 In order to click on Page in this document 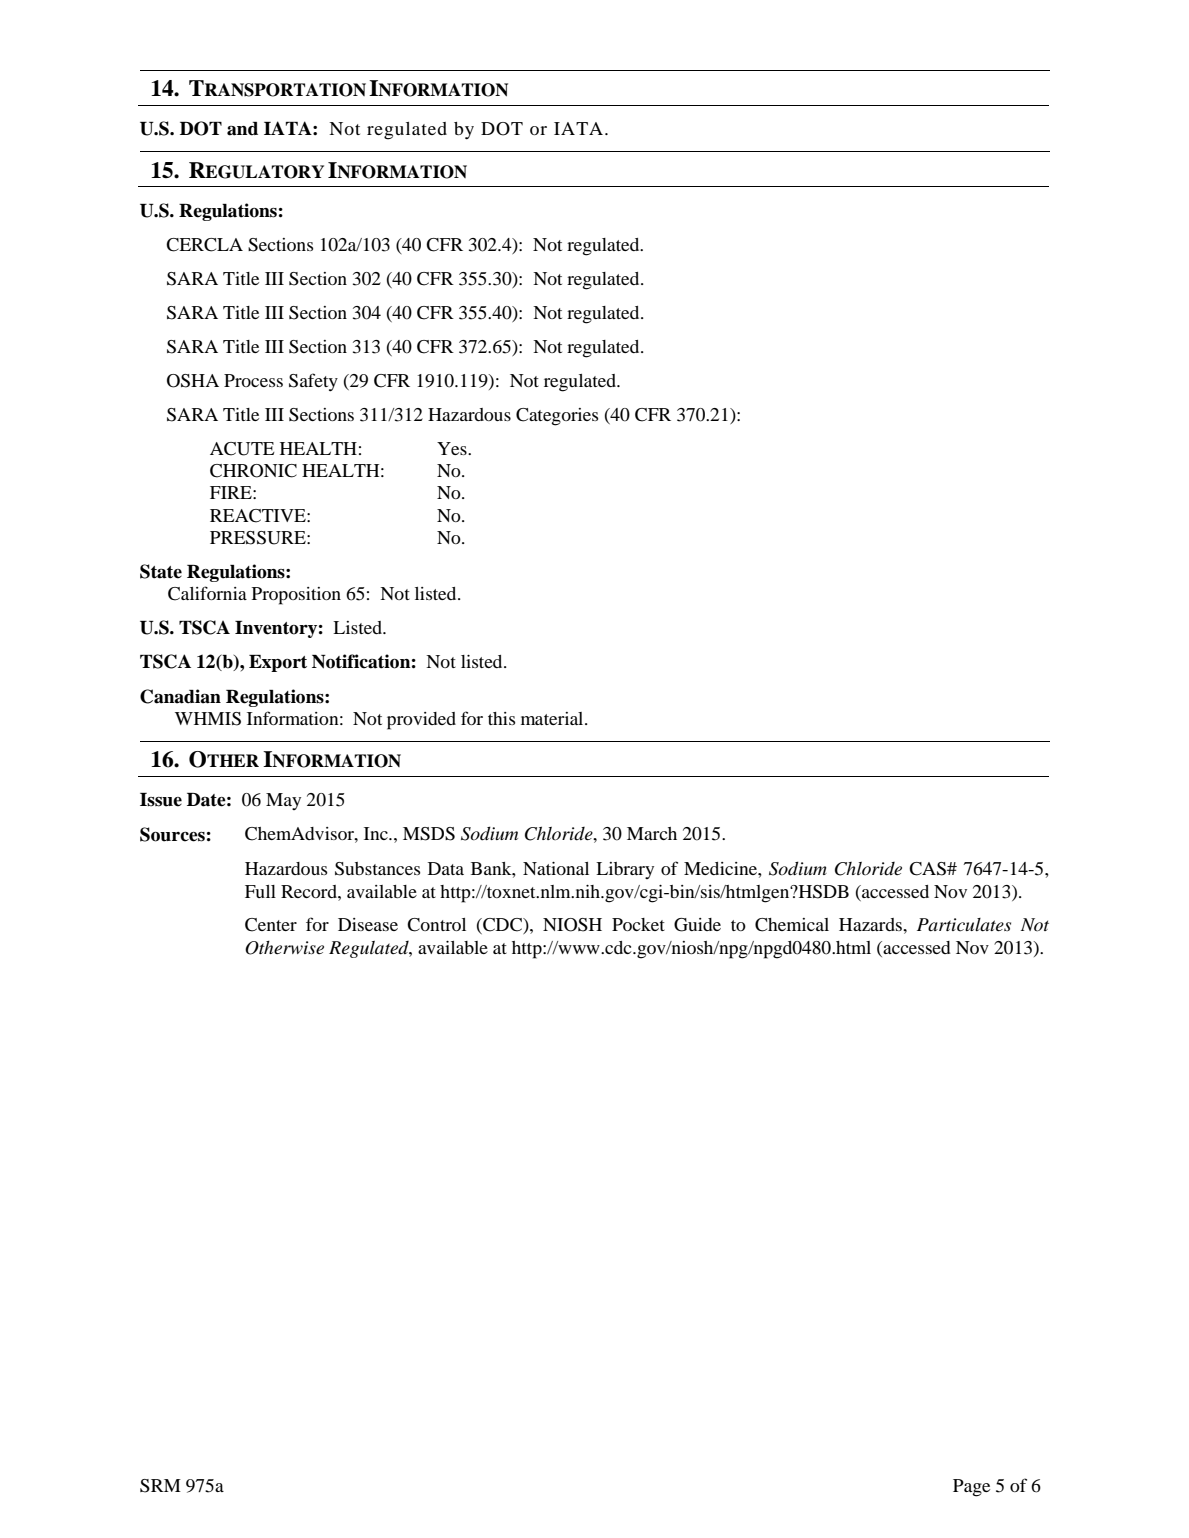, I will do `click(971, 1488)`.
